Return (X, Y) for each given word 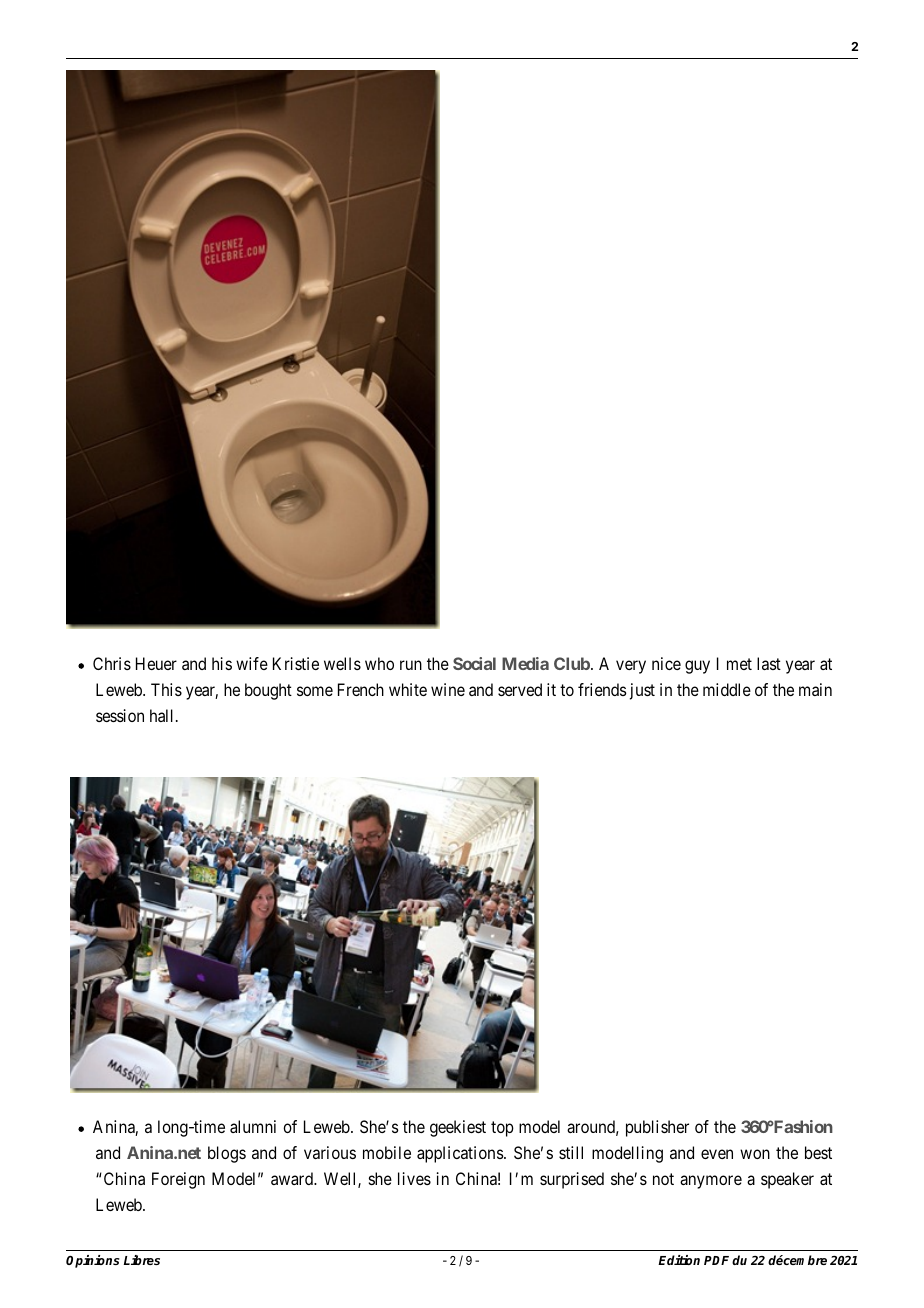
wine (448, 689)
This (166, 689)
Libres (142, 1260)
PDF (716, 1260)
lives (414, 1178)
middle (727, 689)
